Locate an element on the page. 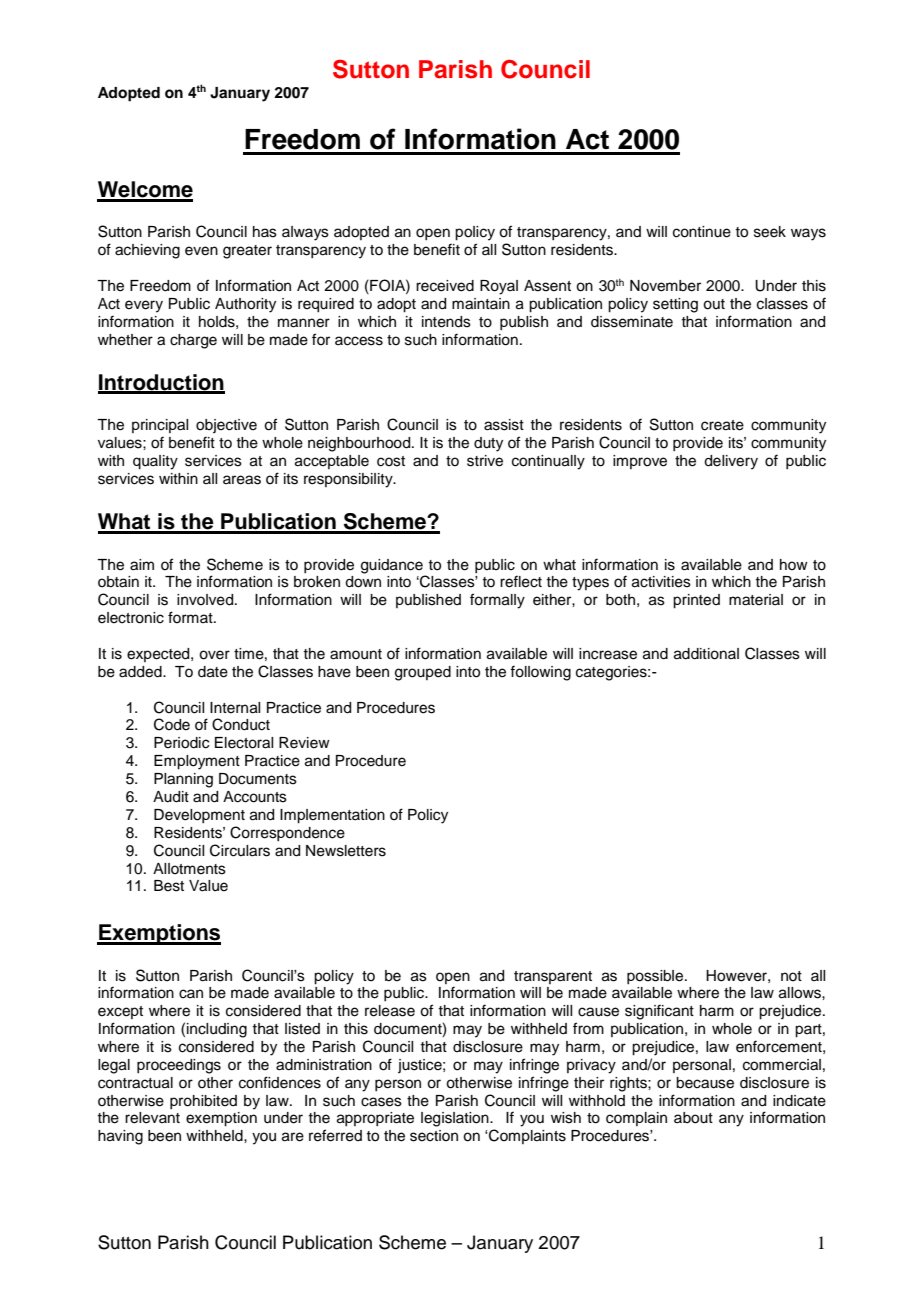  guidance is located at coordinates (393, 567).
